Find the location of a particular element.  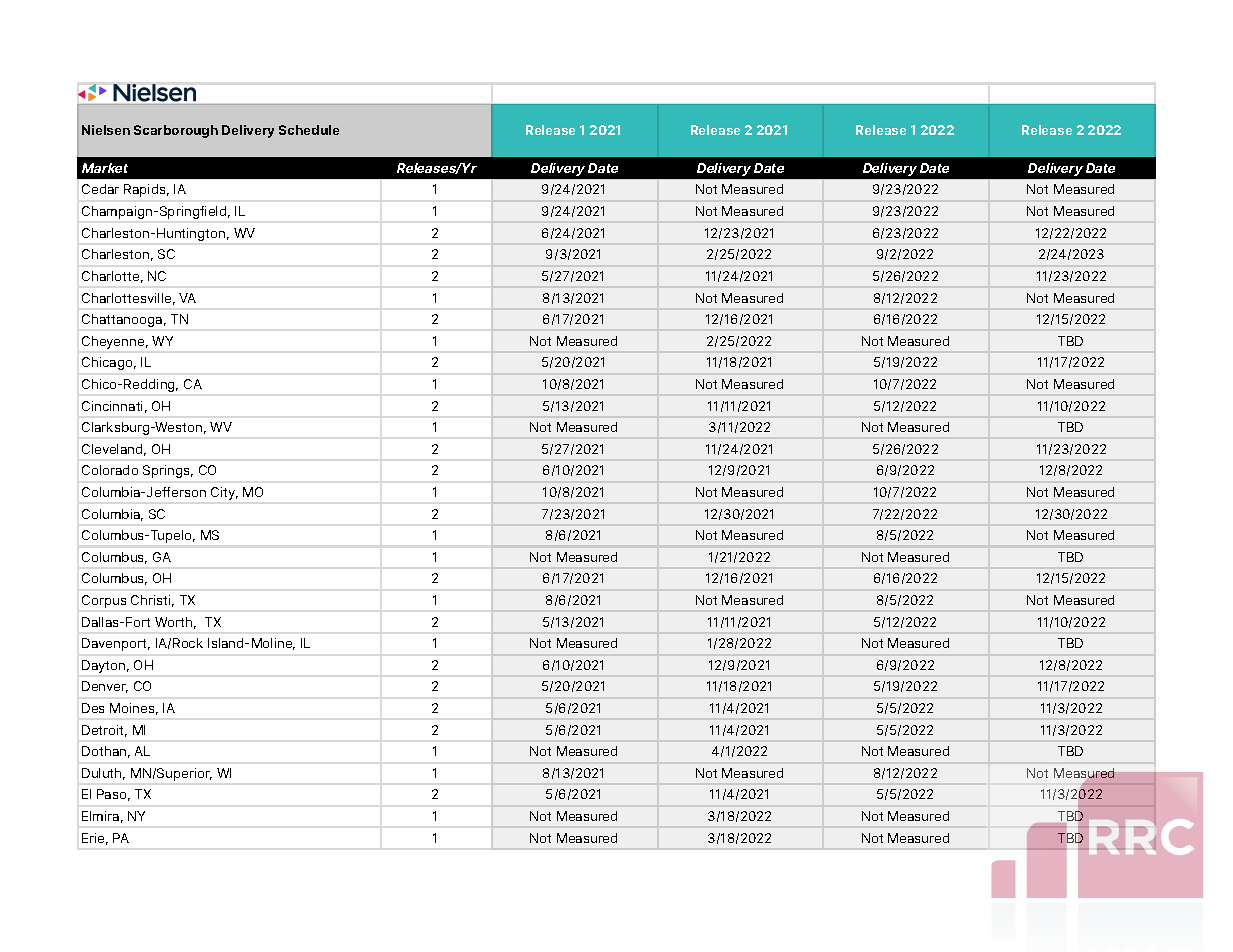

Denver is located at coordinates (105, 687).
